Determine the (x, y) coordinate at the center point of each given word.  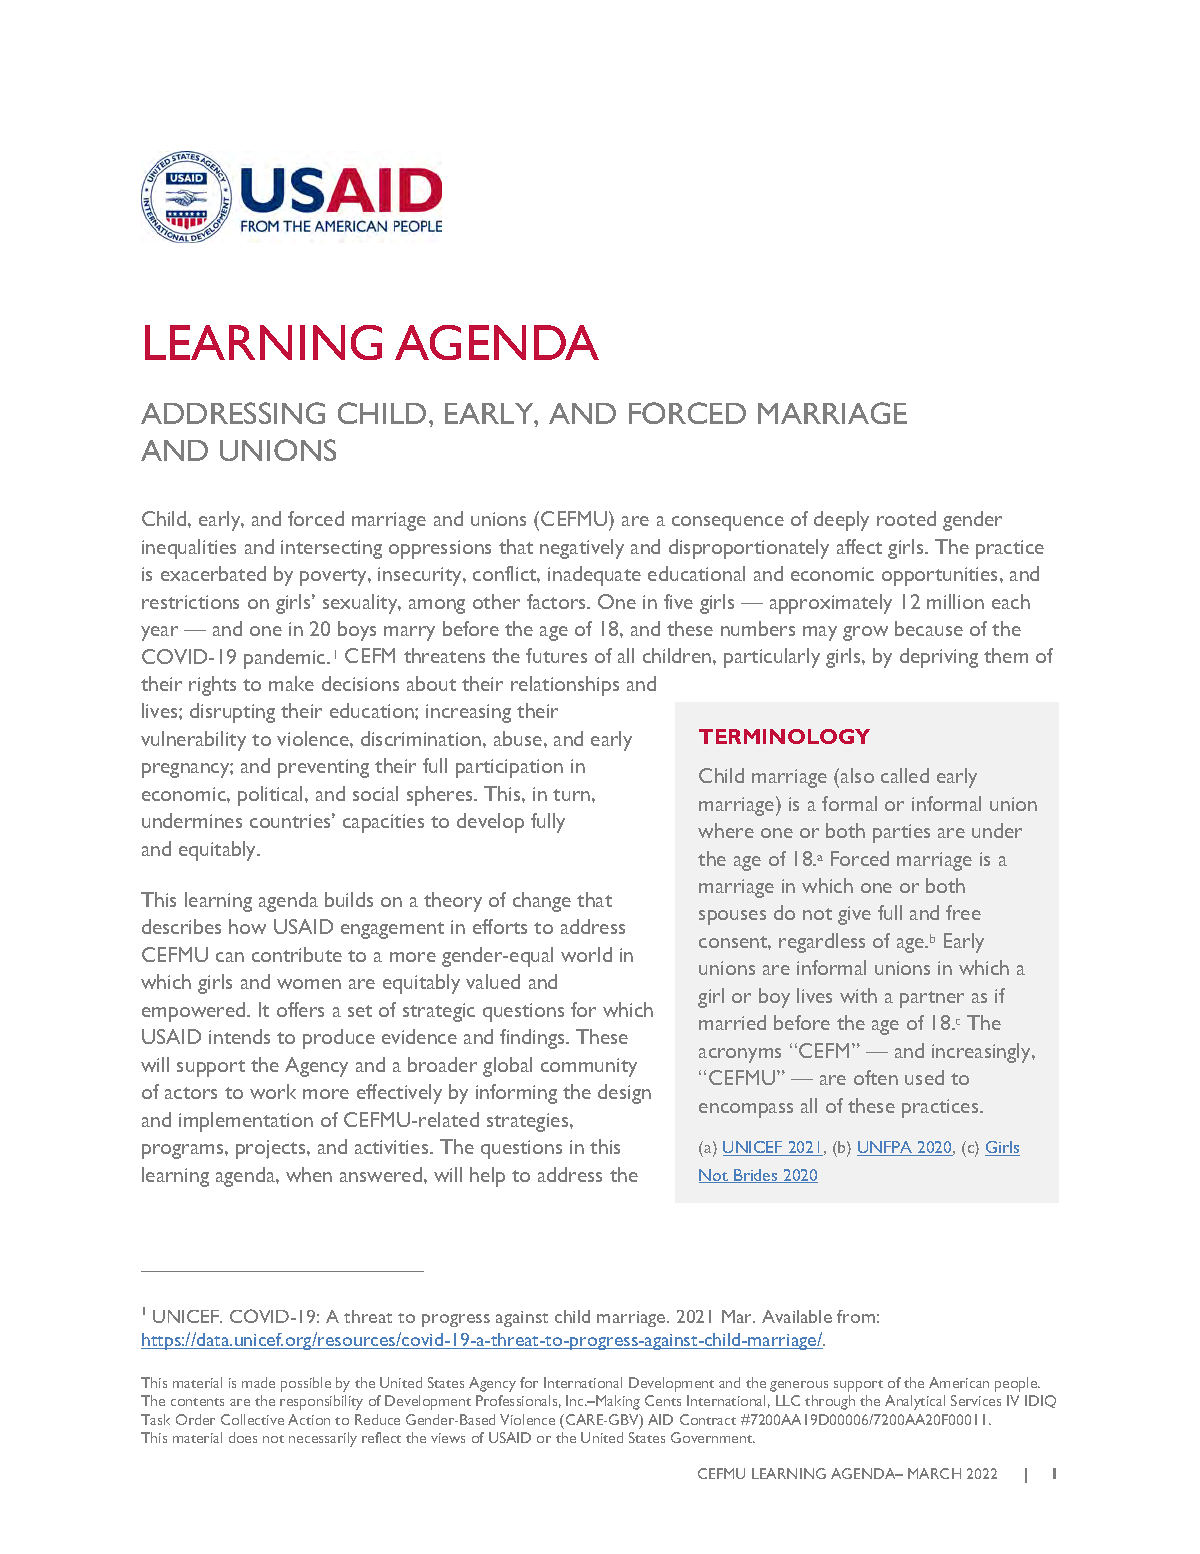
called (905, 775)
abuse (519, 738)
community (589, 1067)
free (963, 912)
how (247, 926)
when (309, 1174)
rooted (906, 518)
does (243, 1437)
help (487, 1177)
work (273, 1091)
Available (797, 1316)
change (542, 902)
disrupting (232, 713)
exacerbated (213, 573)
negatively (582, 549)
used (924, 1077)
